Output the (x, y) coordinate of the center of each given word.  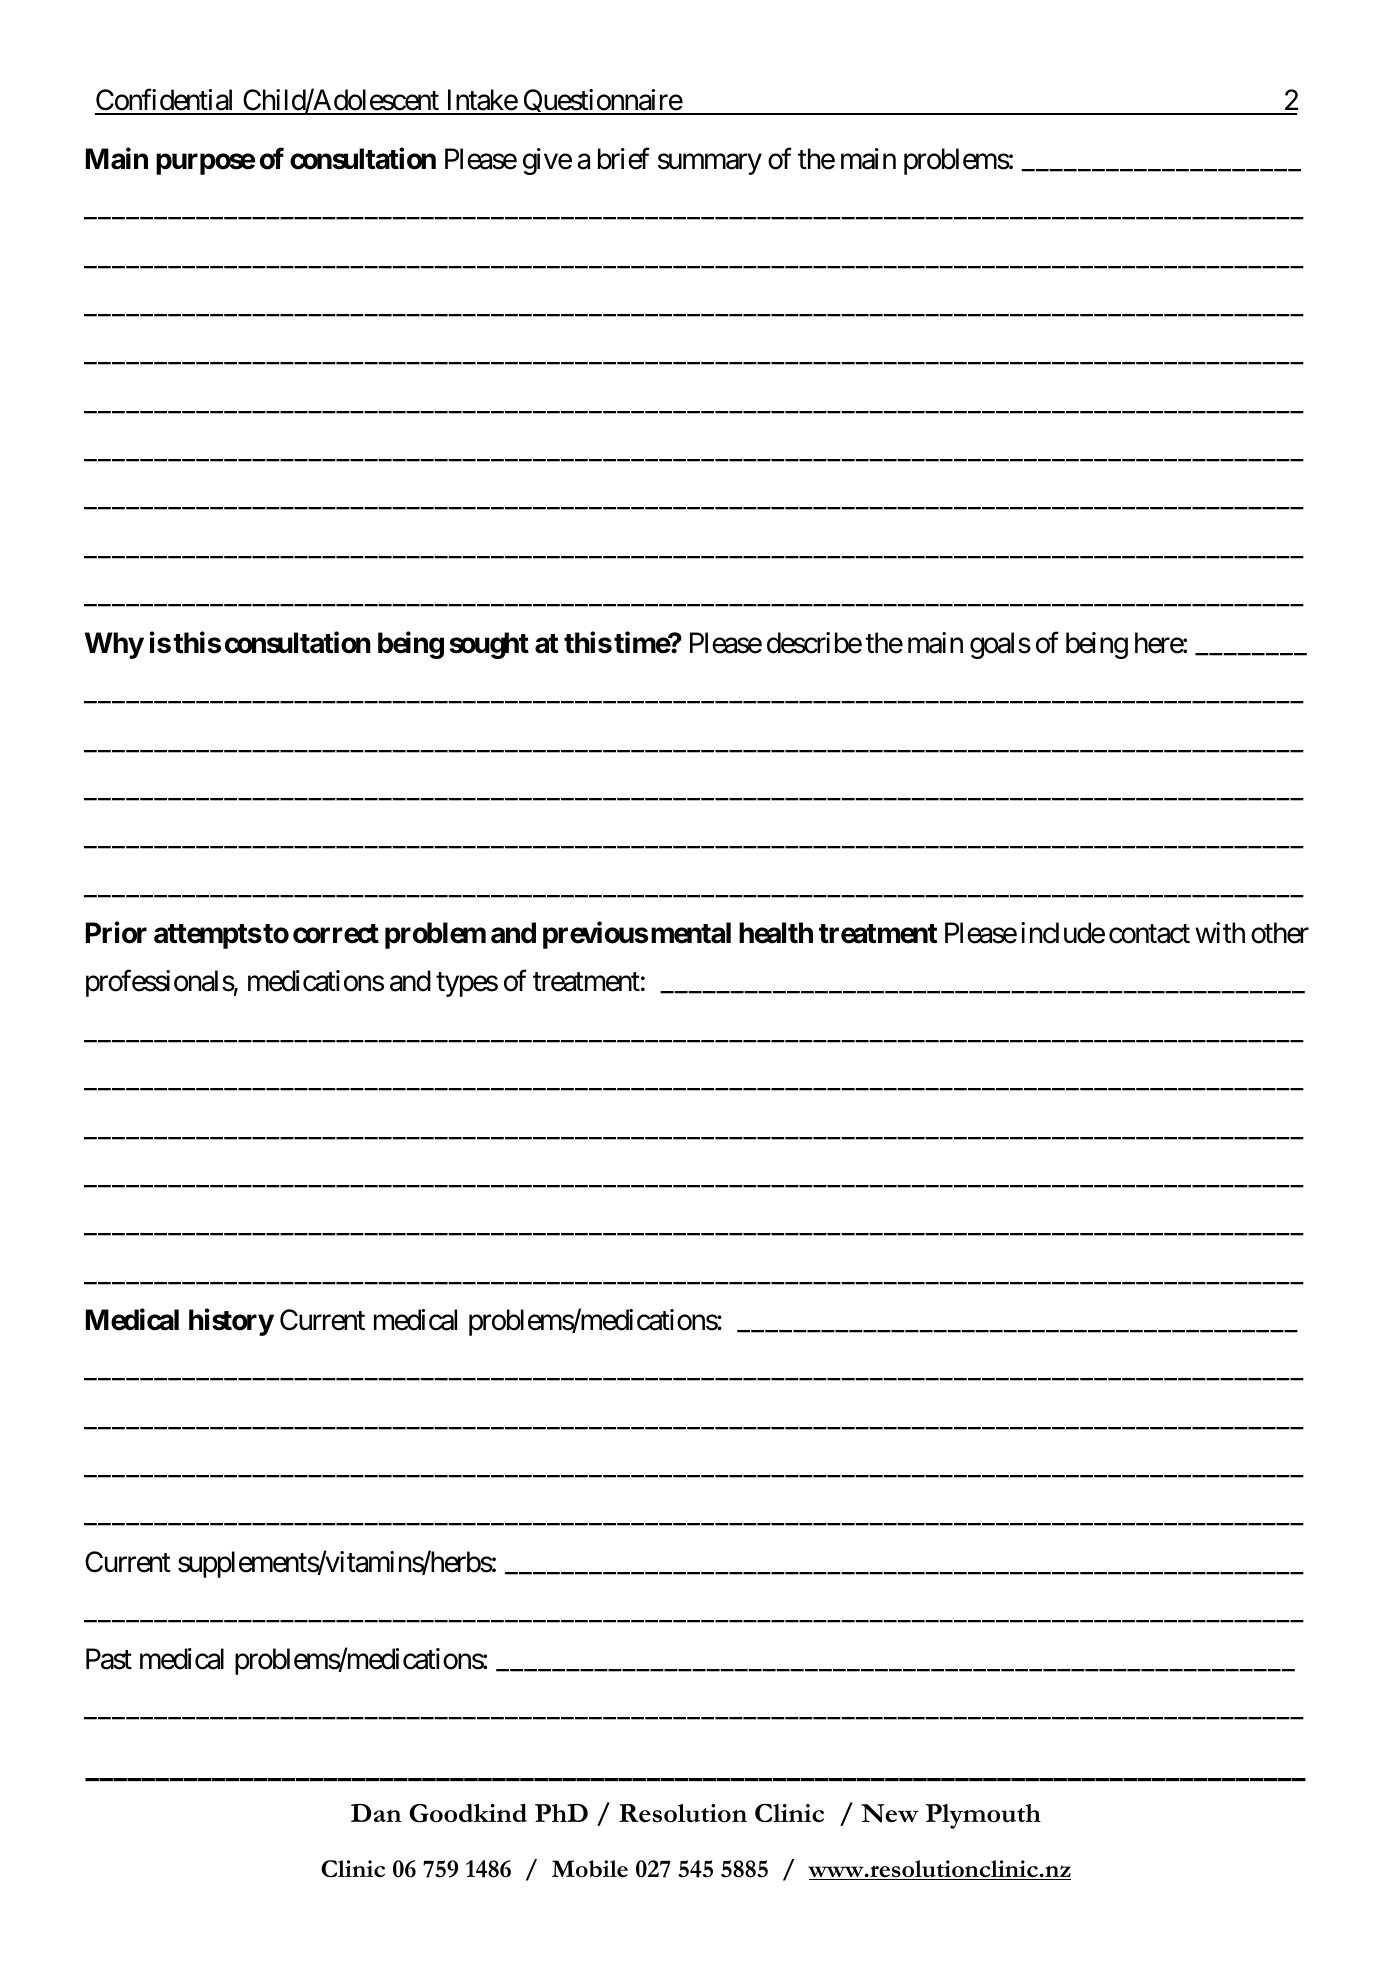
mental (691, 933)
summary (710, 164)
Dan (376, 1813)
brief (624, 159)
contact (1149, 934)
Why (114, 645)
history (231, 1322)
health (776, 933)
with (1220, 932)
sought (489, 645)
